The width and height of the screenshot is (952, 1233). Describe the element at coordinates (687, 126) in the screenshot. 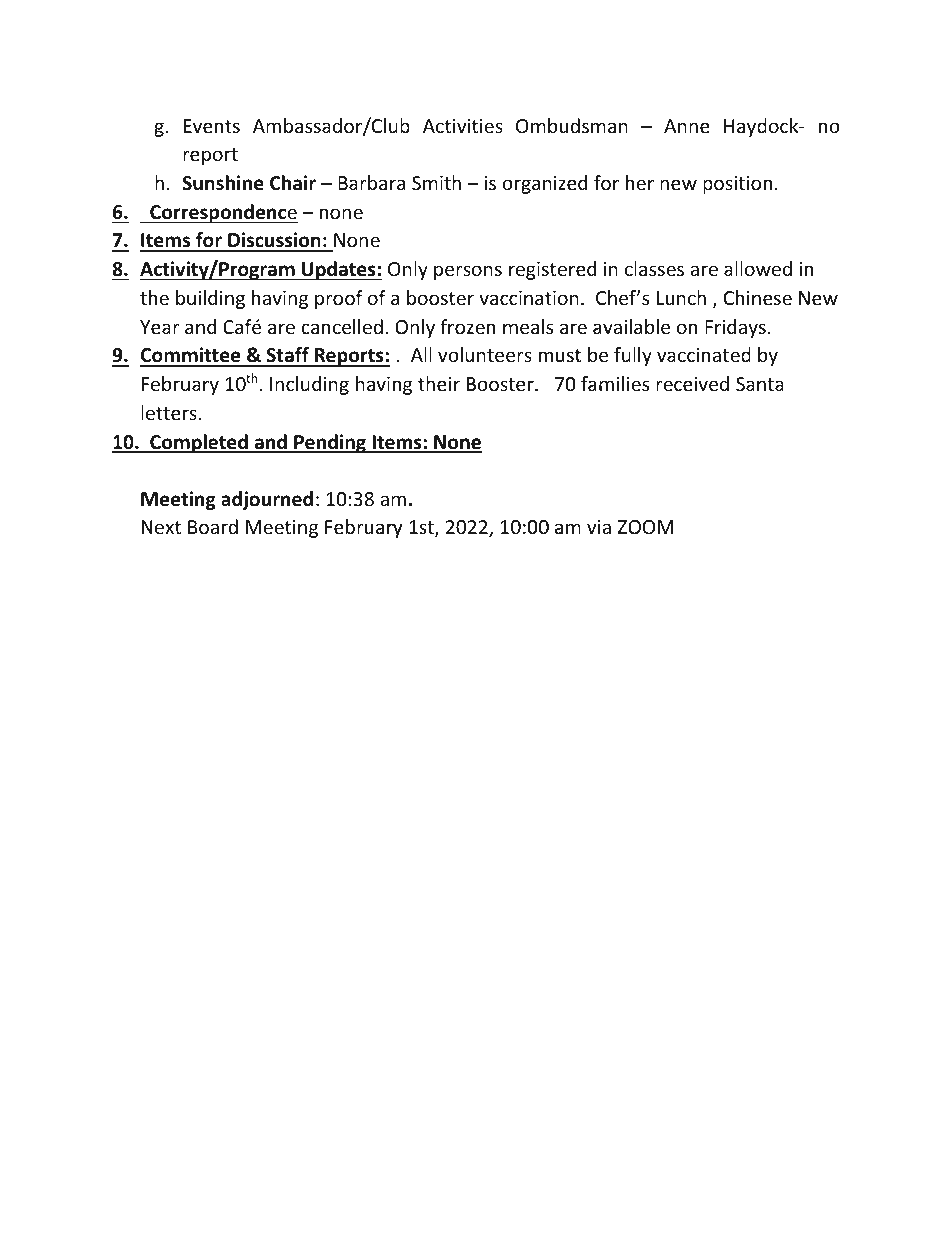

I see `Anne` at that location.
